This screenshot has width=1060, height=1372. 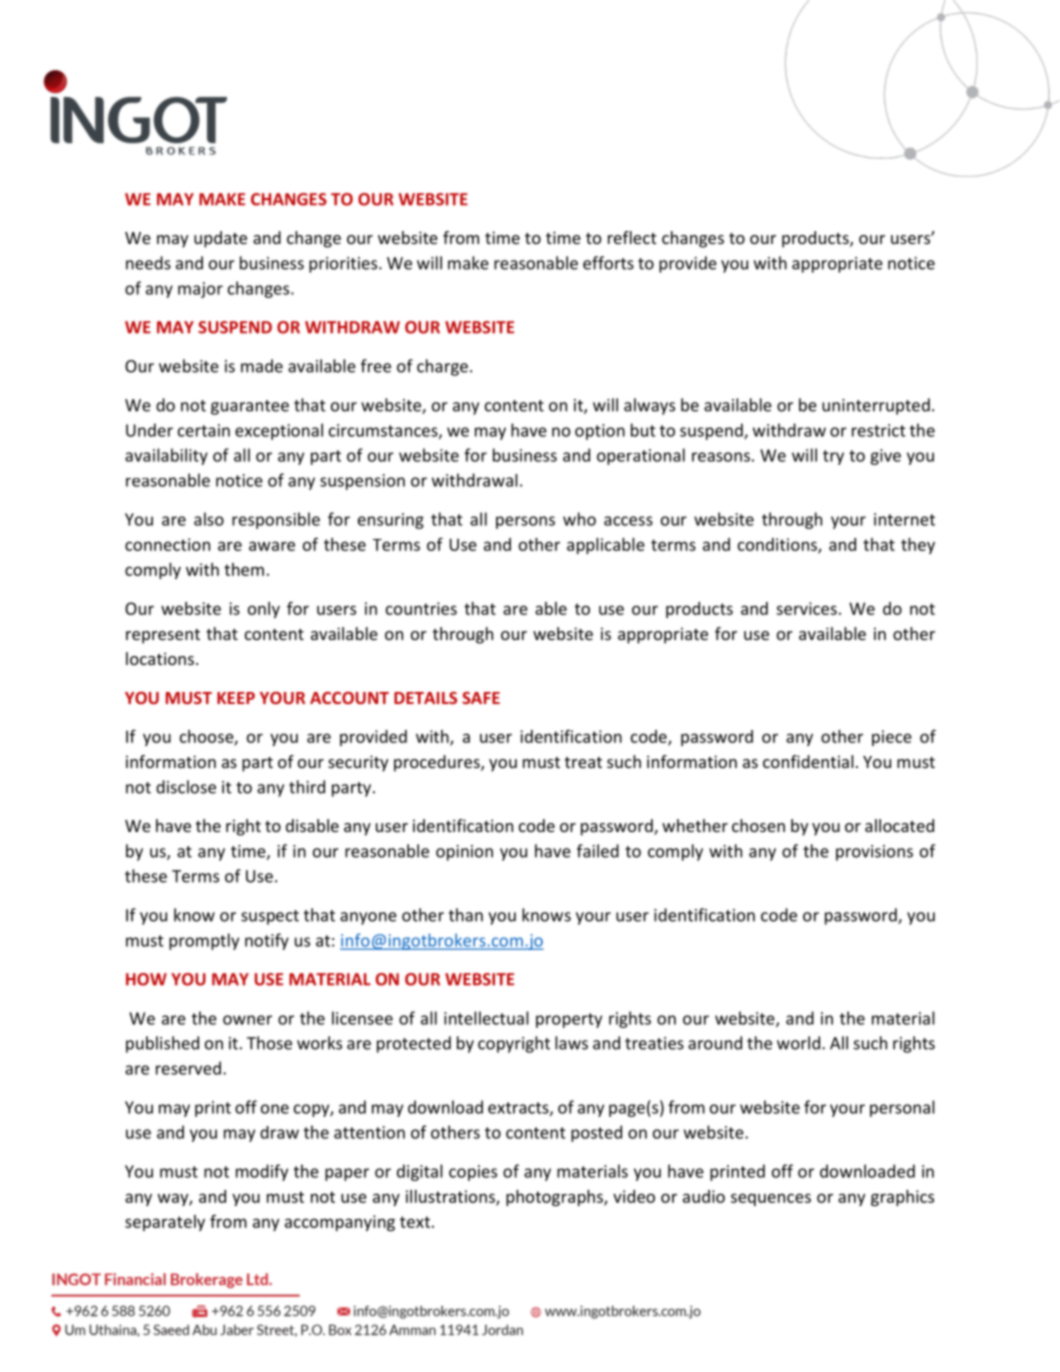 What do you see at coordinates (632, 237) in the screenshot?
I see `reflect` at bounding box center [632, 237].
